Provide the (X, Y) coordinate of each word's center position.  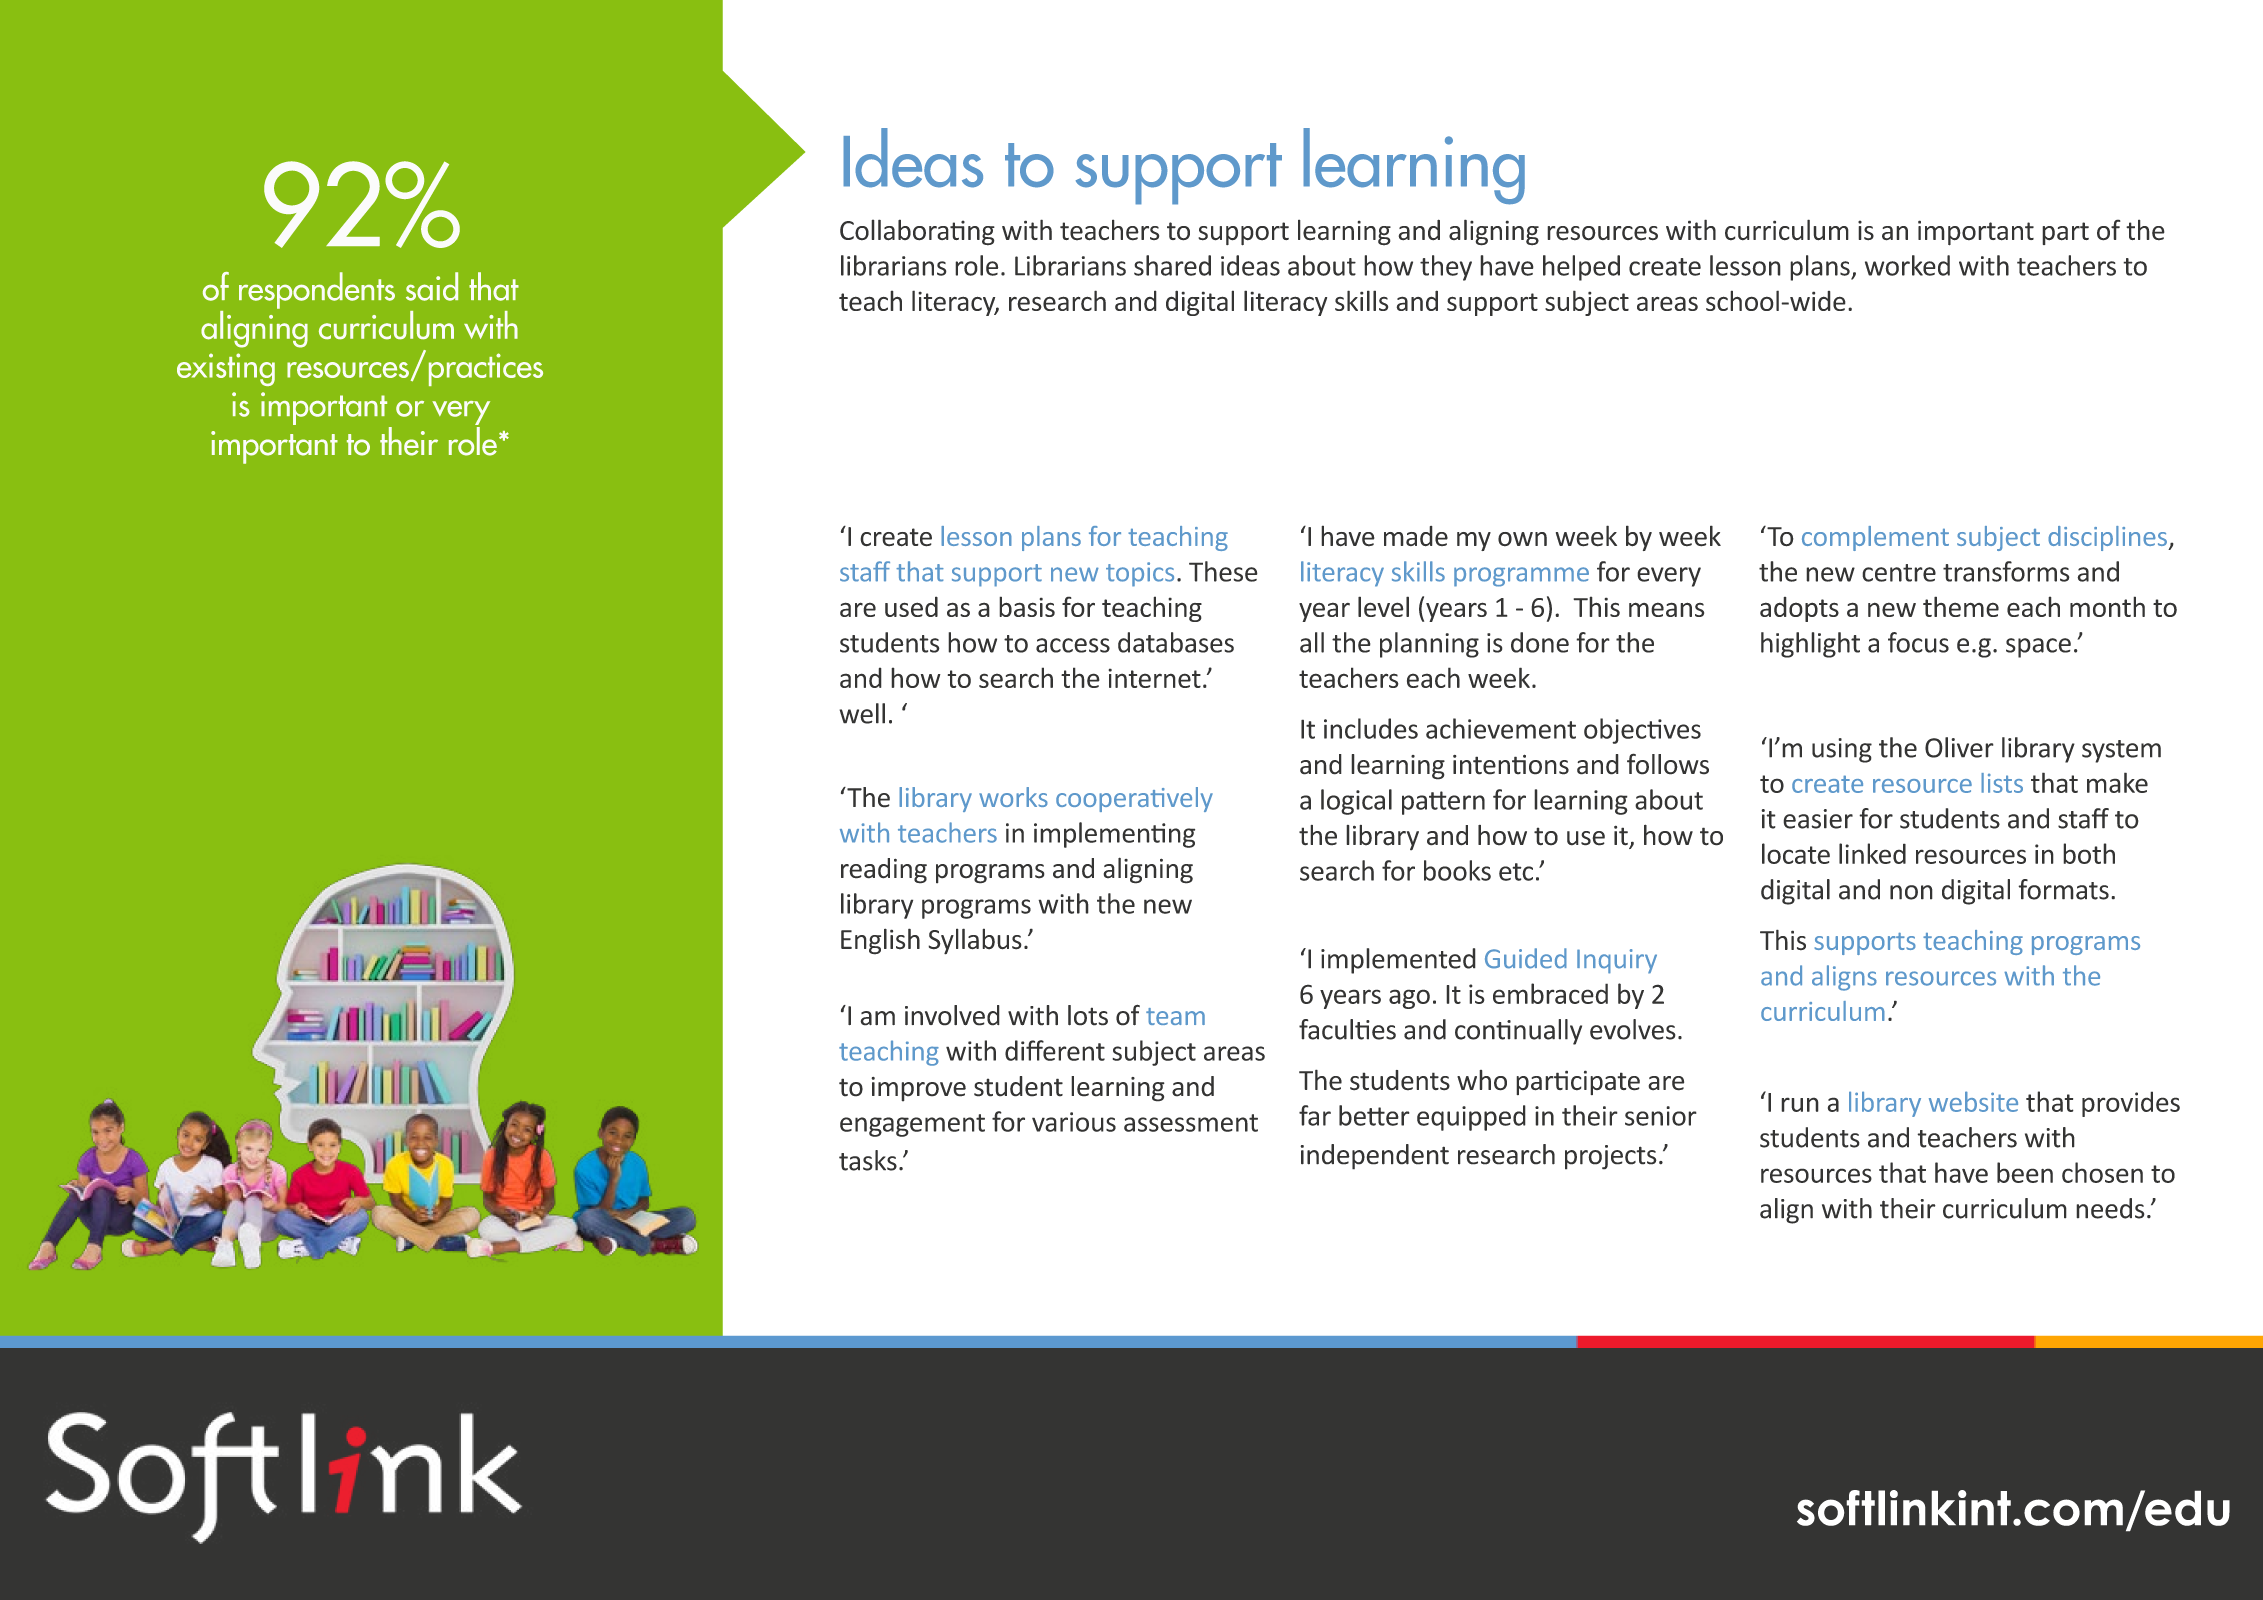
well (862, 713)
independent (1374, 1157)
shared (1172, 265)
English (880, 941)
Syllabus (975, 941)
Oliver (1959, 747)
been (2025, 1172)
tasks (868, 1160)
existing (226, 369)
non (1911, 892)
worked (1907, 265)
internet (1154, 678)
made (1416, 536)
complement (1875, 538)
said (432, 286)
